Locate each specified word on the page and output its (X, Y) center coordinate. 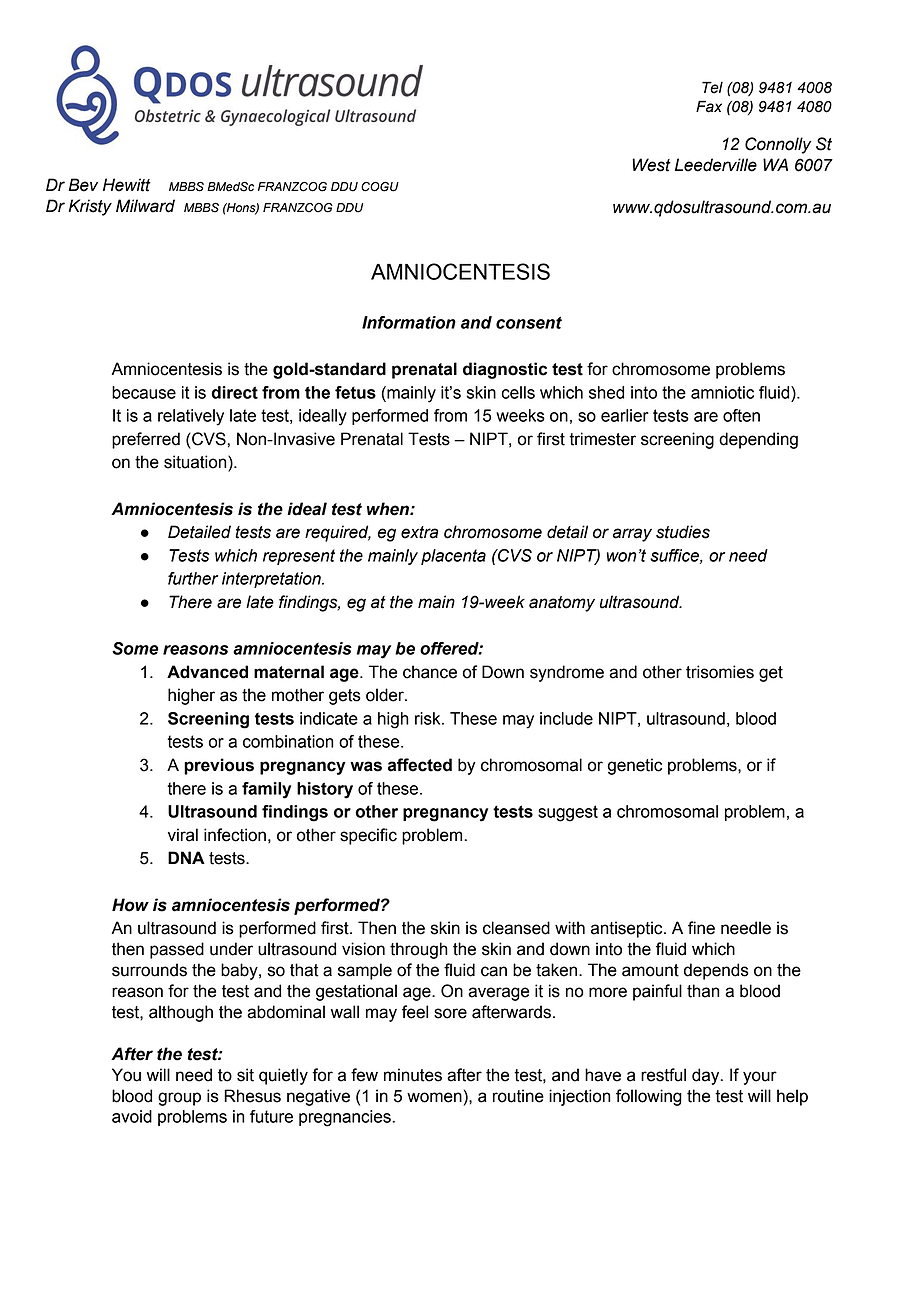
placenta (453, 557)
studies (683, 532)
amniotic (722, 392)
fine (701, 928)
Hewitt (127, 185)
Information (409, 322)
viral (183, 835)
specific (368, 836)
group (179, 1099)
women (434, 1097)
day (707, 1076)
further (193, 578)
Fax (709, 106)
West (651, 165)
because (144, 392)
